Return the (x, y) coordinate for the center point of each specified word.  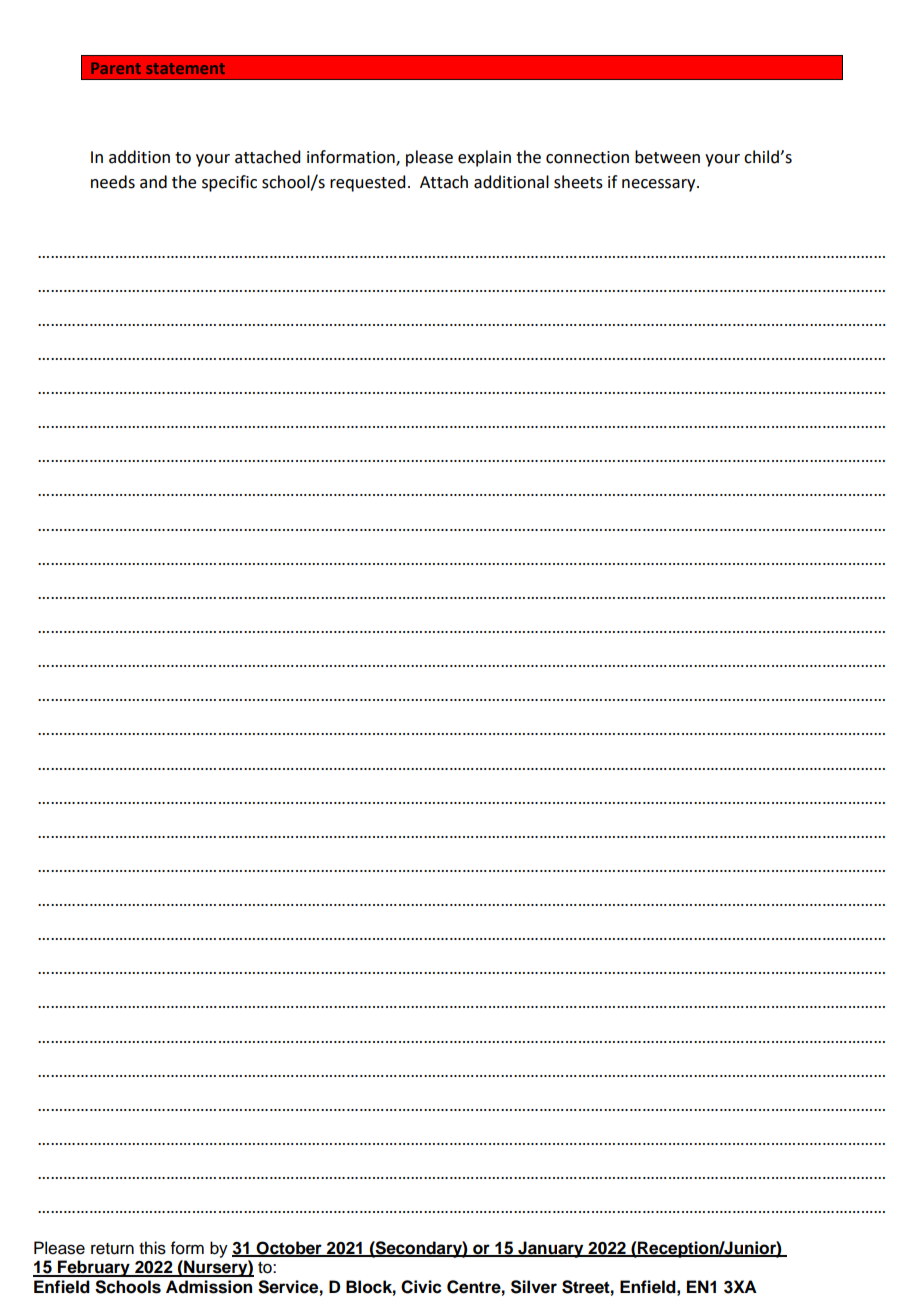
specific (229, 183)
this (152, 1248)
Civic (421, 1287)
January (551, 1249)
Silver (534, 1287)
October (289, 1248)
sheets (578, 182)
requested (367, 183)
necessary (660, 185)
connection (587, 157)
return (112, 1249)
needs (113, 182)
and (153, 182)
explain (484, 158)
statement (185, 68)
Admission (209, 1287)
